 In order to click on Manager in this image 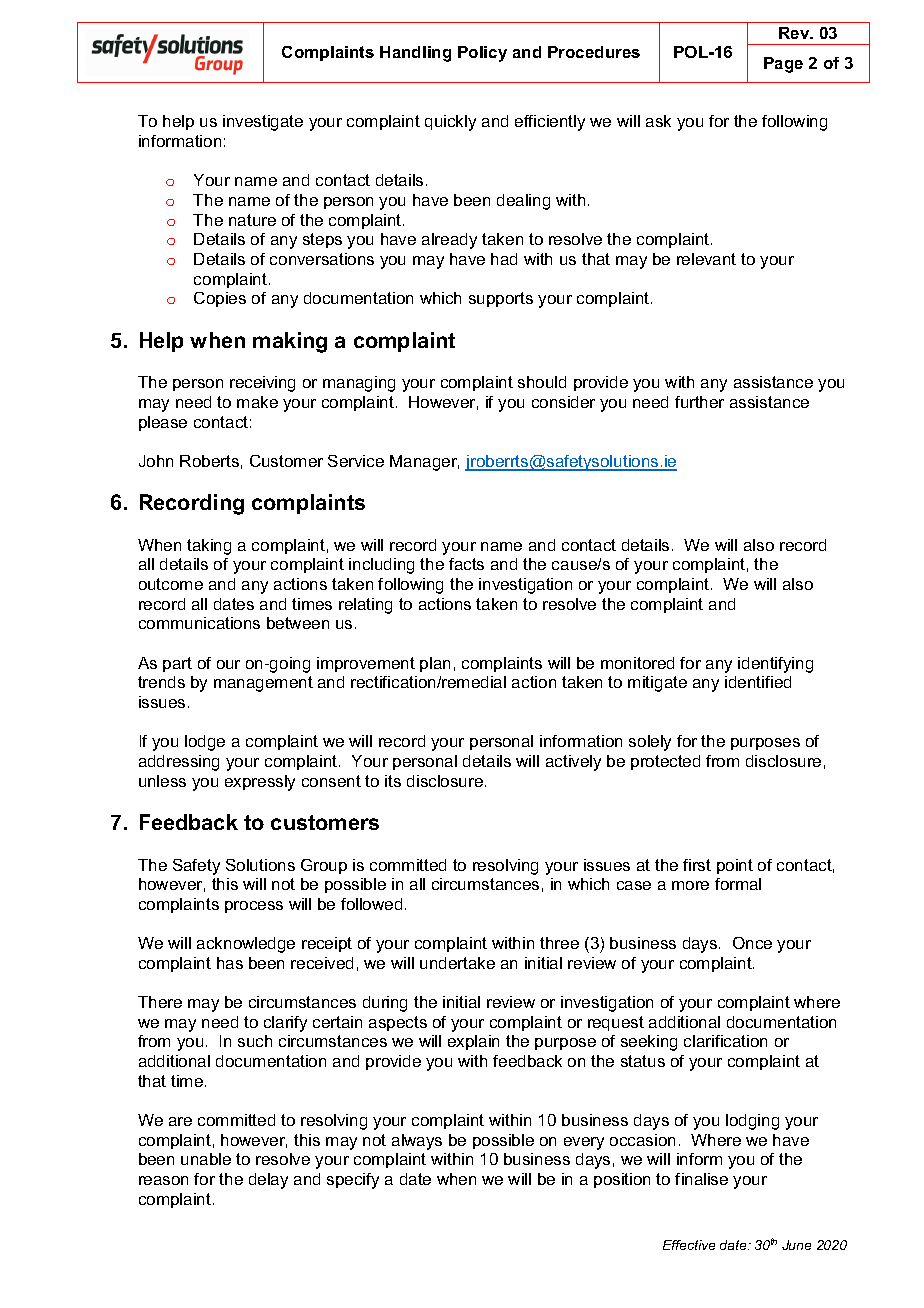, I will do `click(424, 463)`.
